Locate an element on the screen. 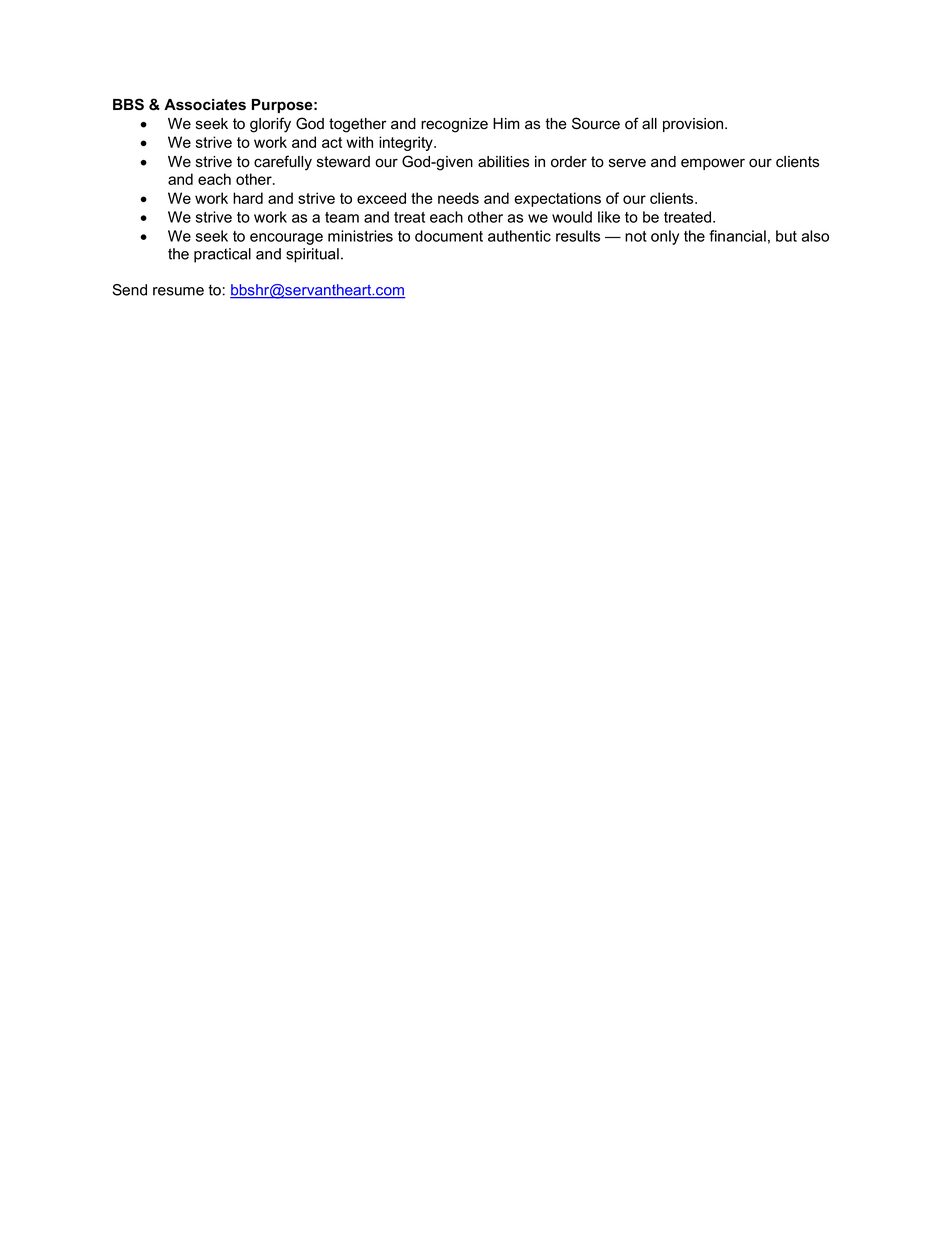 The height and width of the screenshot is (1233, 952). resume is located at coordinates (178, 291).
